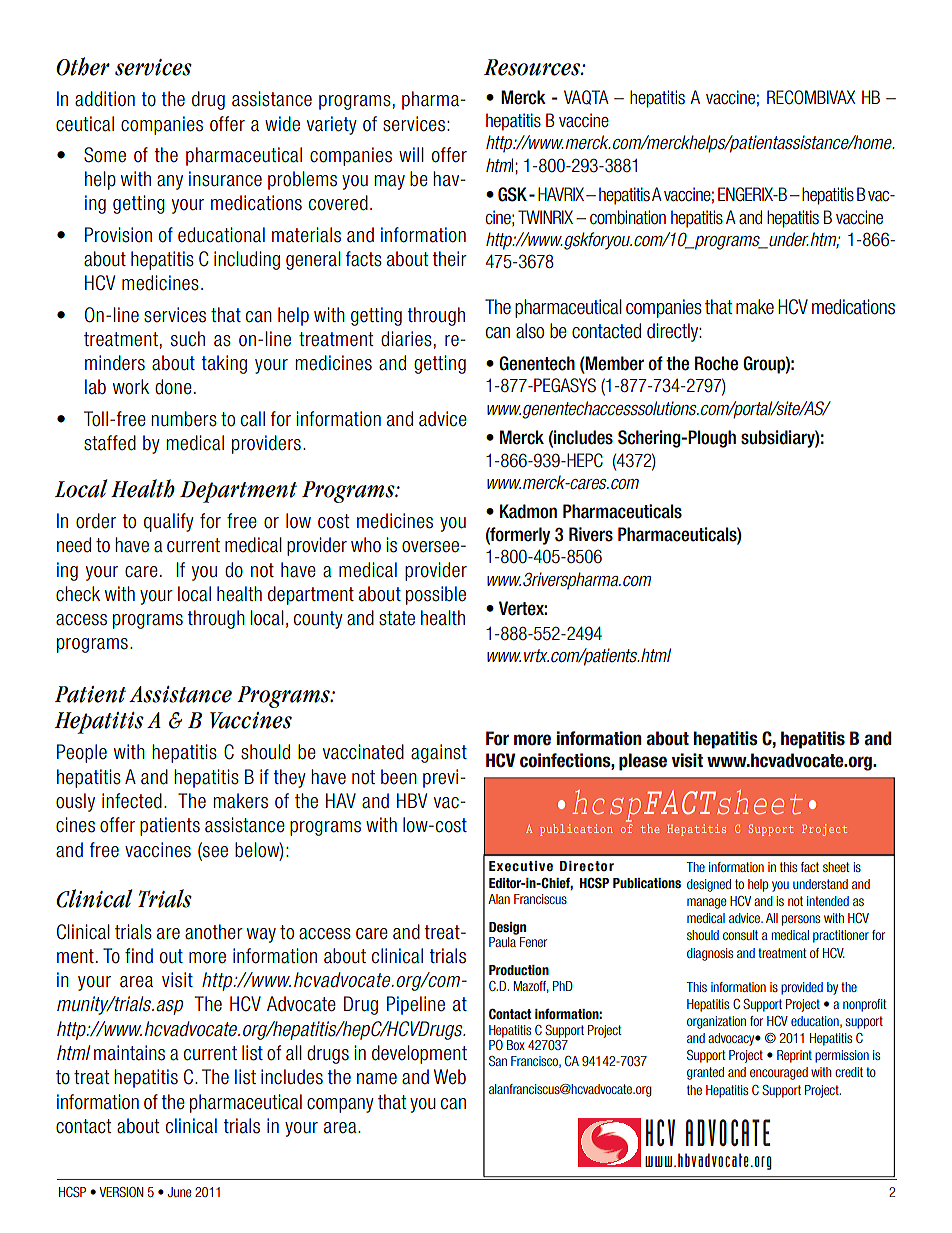 This page has width=952, height=1233. I want to click on People, so click(82, 753).
